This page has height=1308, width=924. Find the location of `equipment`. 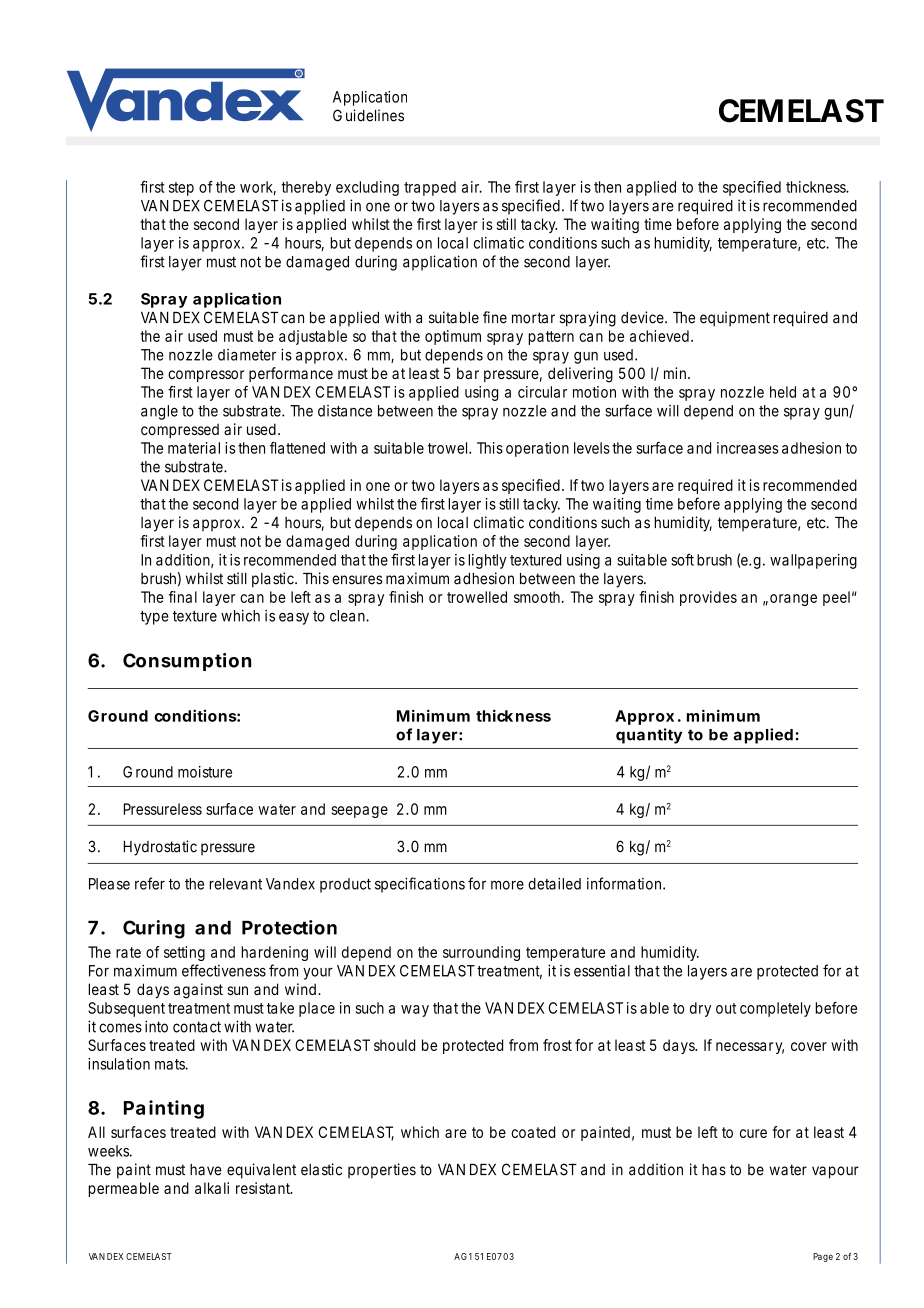

equipment is located at coordinates (735, 319).
